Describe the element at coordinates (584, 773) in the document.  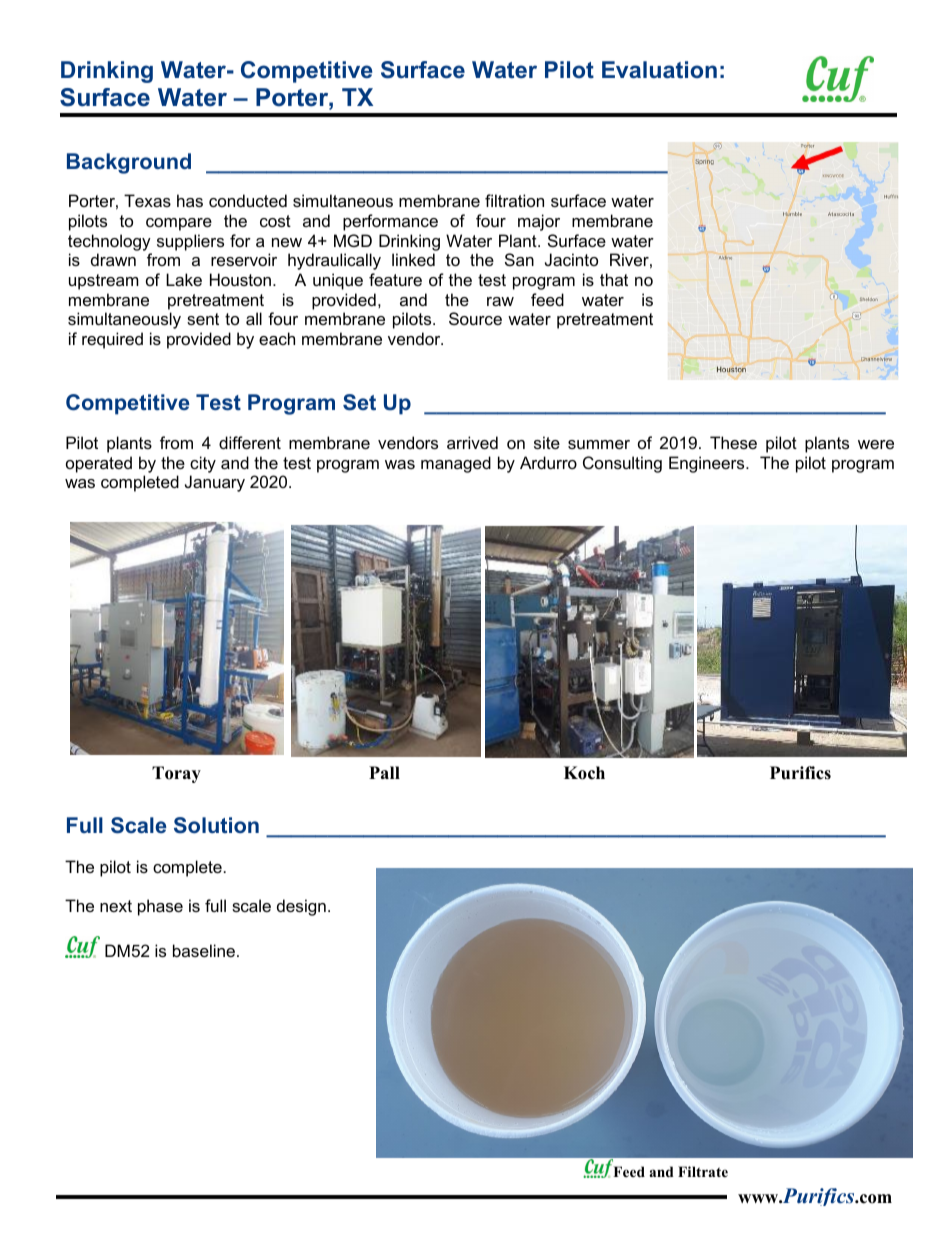
I see `Koch` at that location.
